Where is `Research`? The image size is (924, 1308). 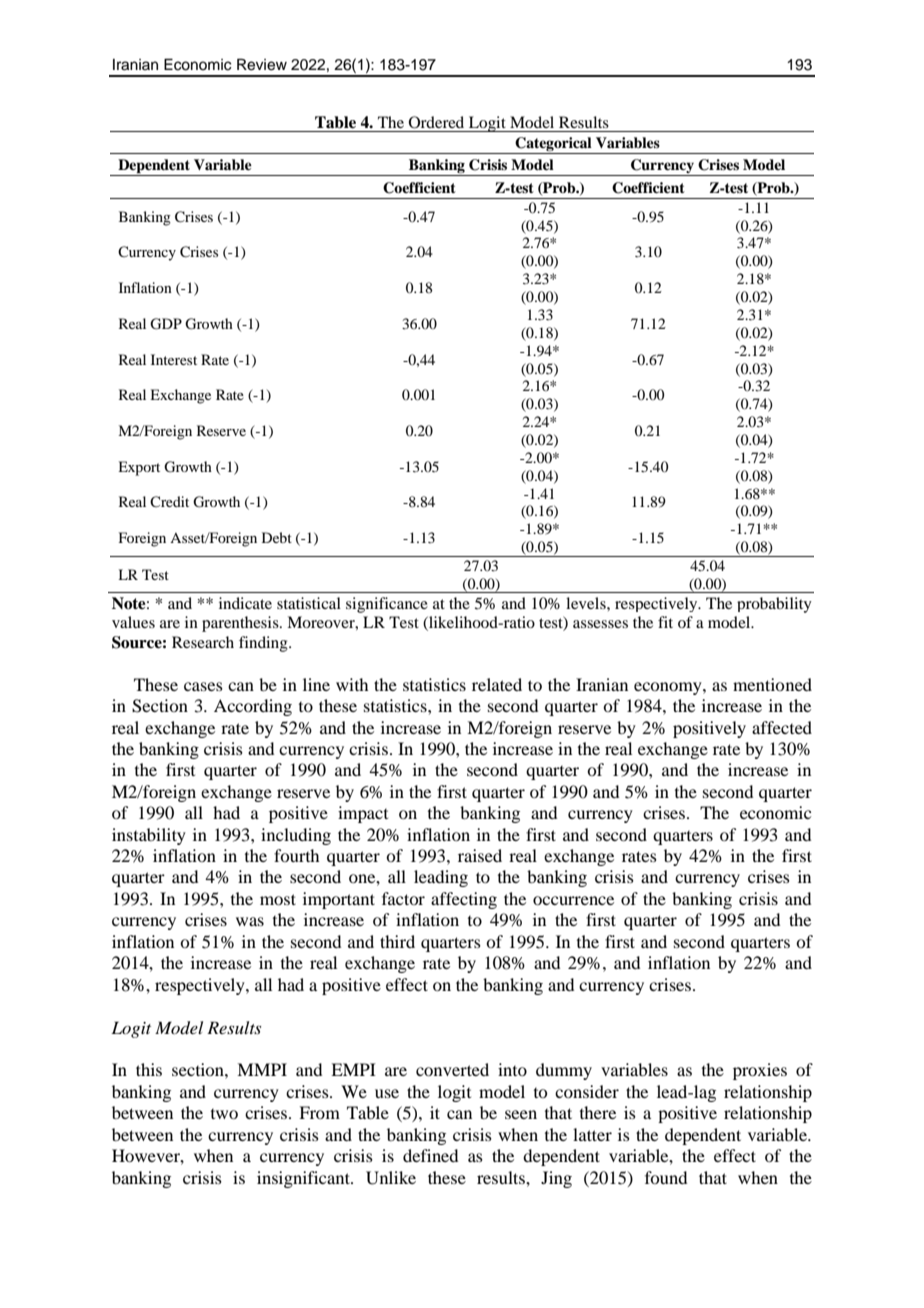 Research is located at coordinates (203, 642).
